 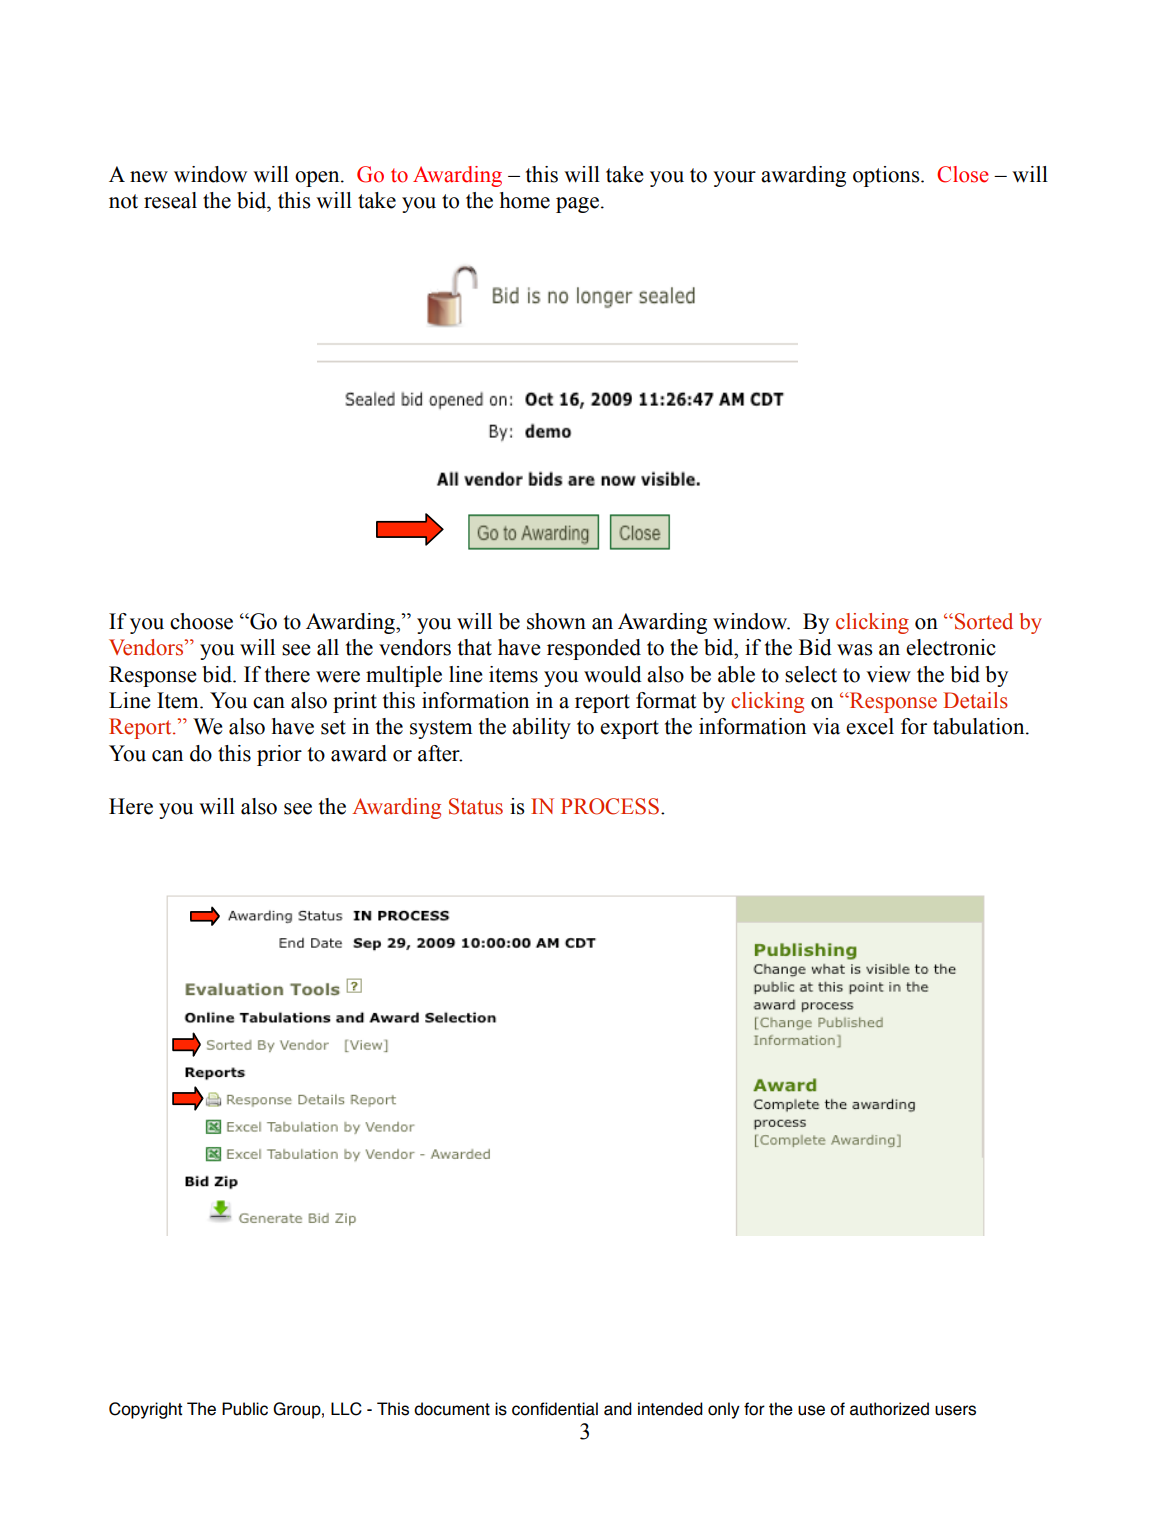 What do you see at coordinates (555, 1409) in the screenshot?
I see `confidential` at bounding box center [555, 1409].
